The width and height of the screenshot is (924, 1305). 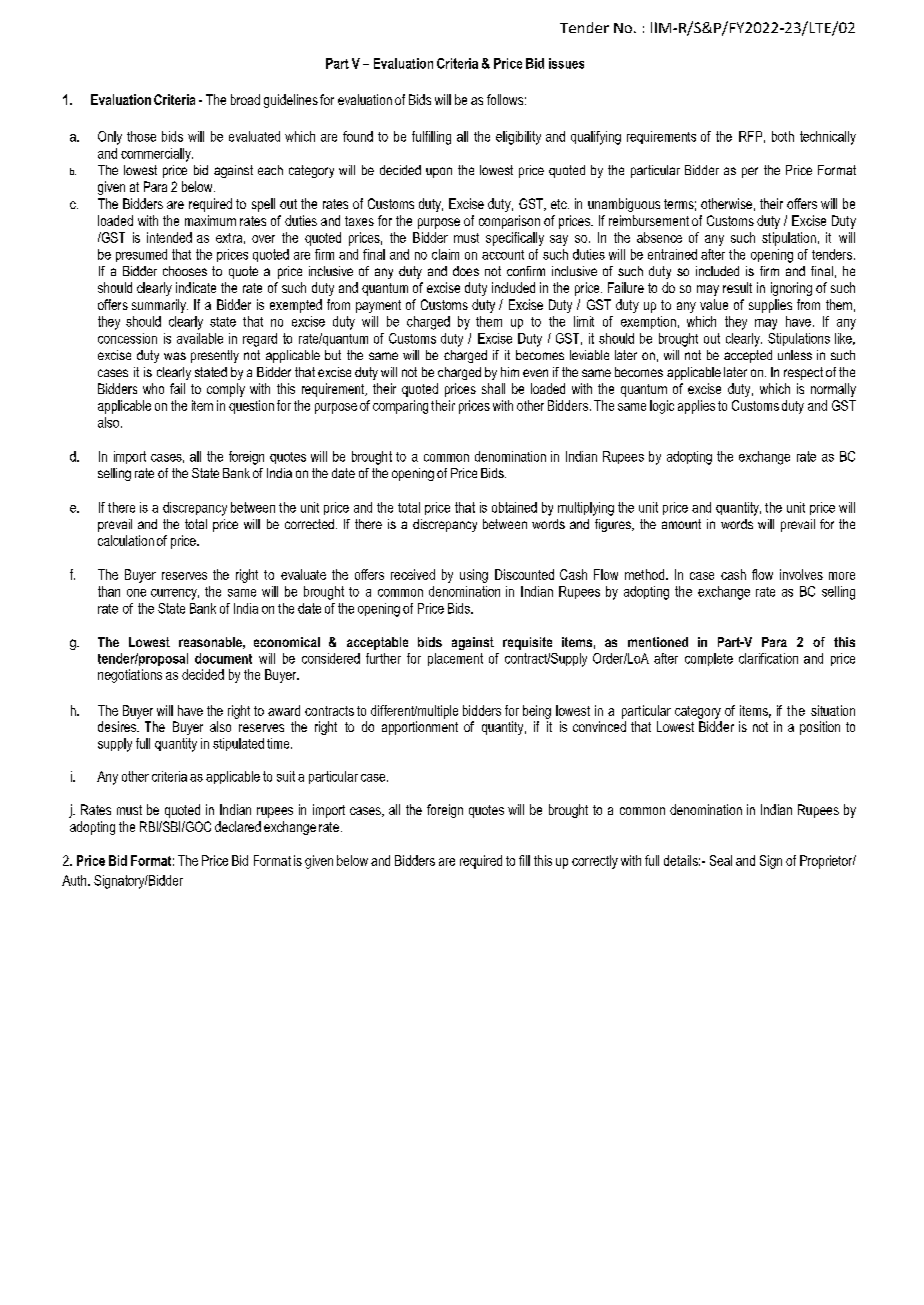 What do you see at coordinates (595, 862) in the screenshot?
I see `correctly` at bounding box center [595, 862].
